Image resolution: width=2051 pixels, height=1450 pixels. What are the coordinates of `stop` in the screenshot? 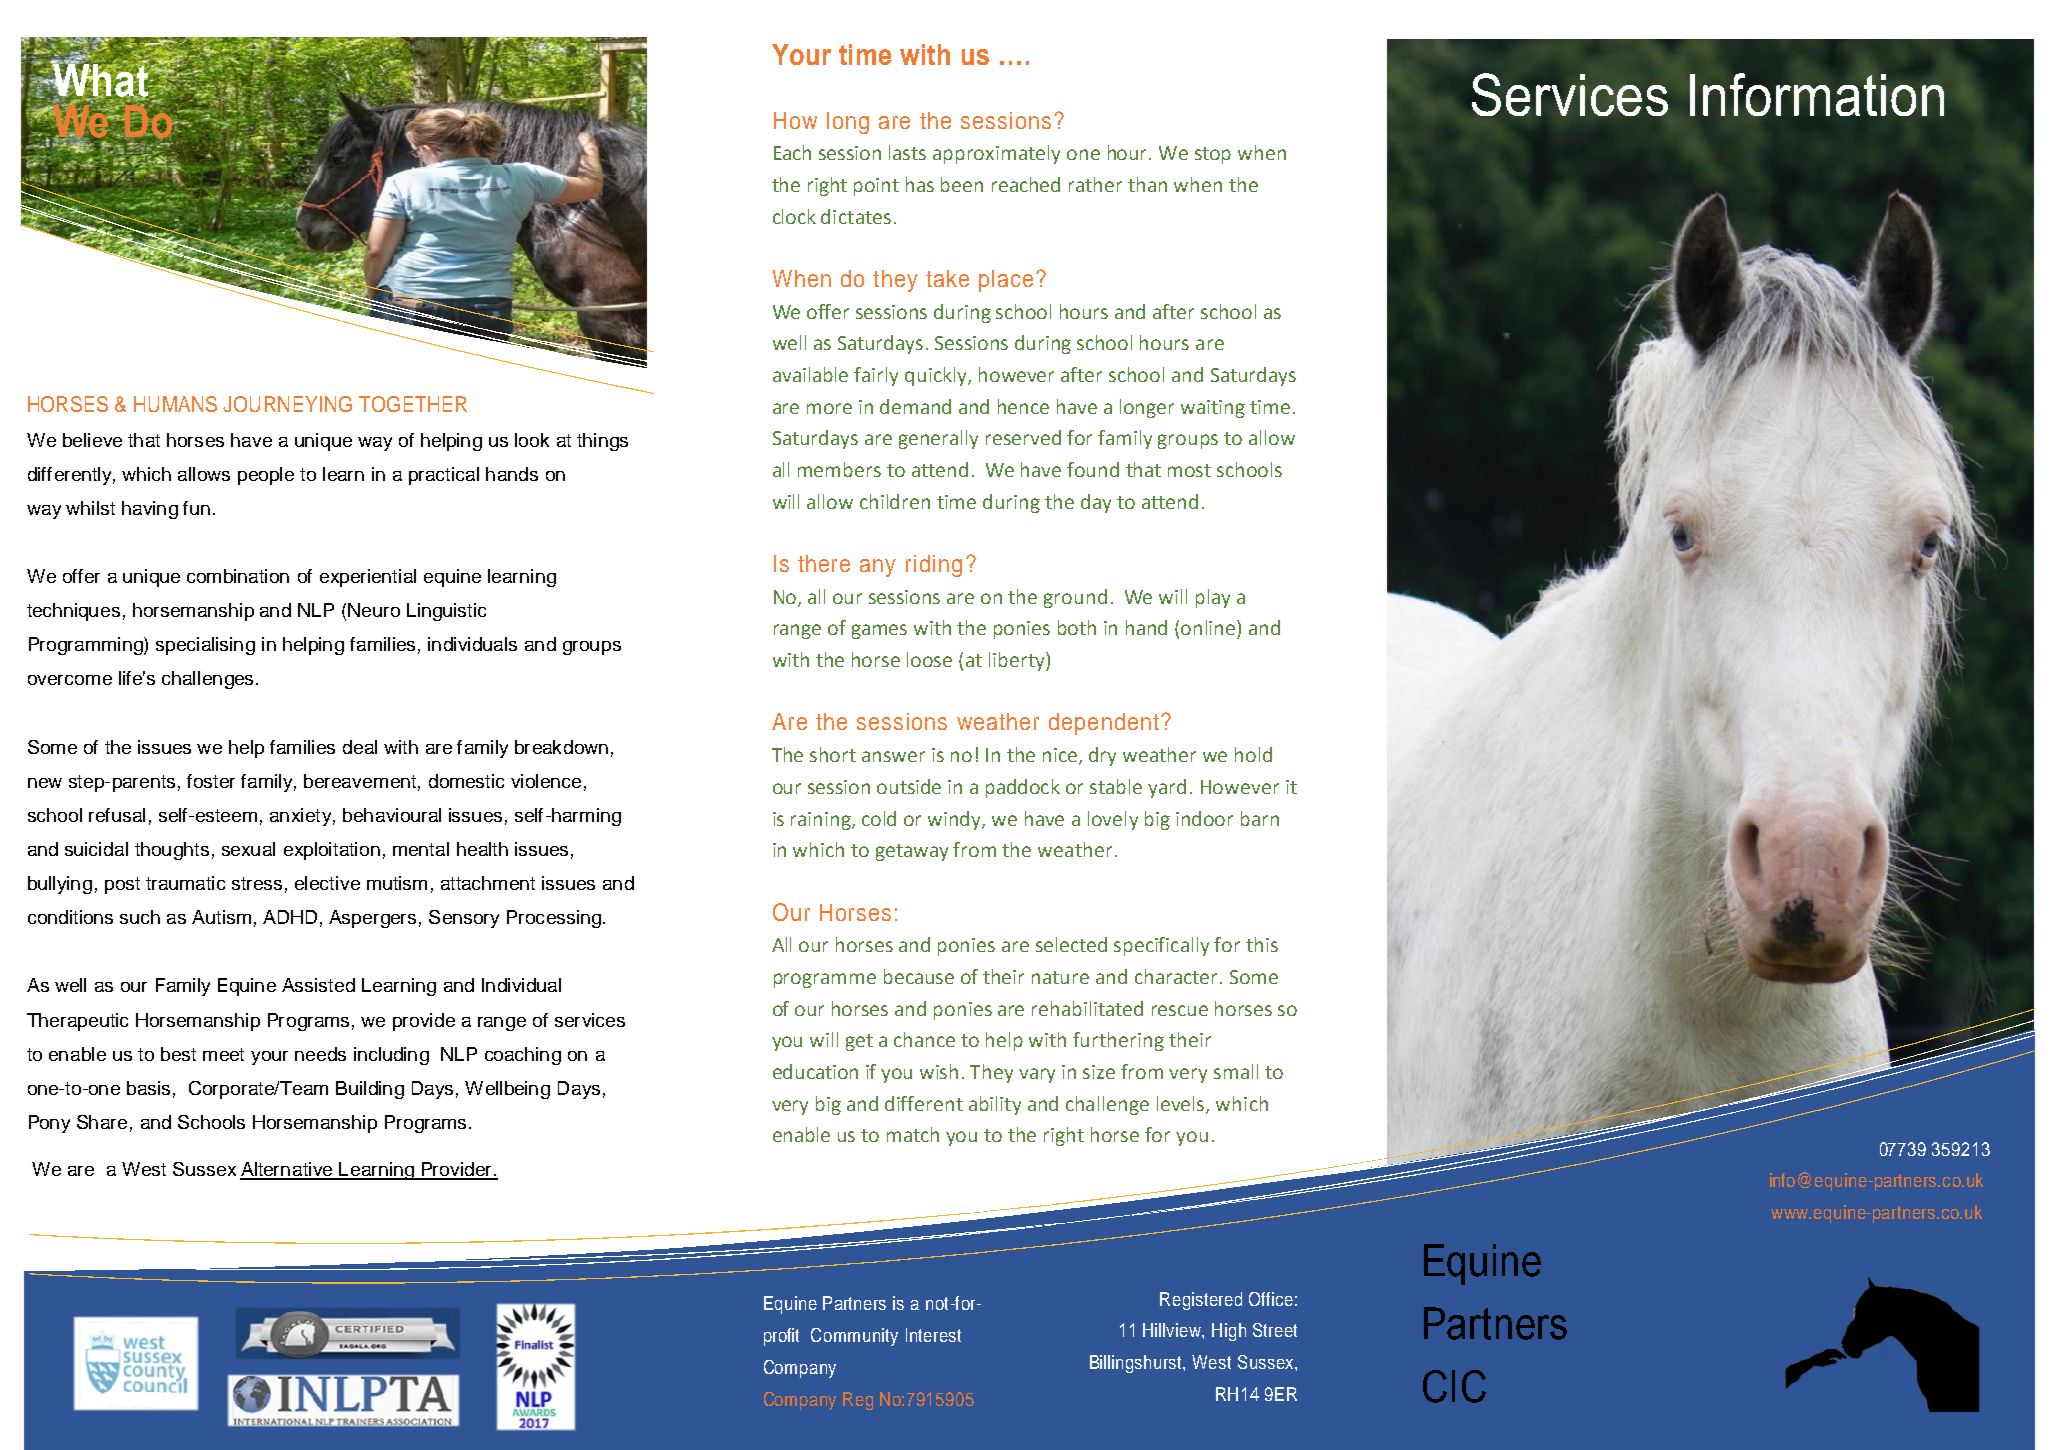 It's located at (1213, 155).
